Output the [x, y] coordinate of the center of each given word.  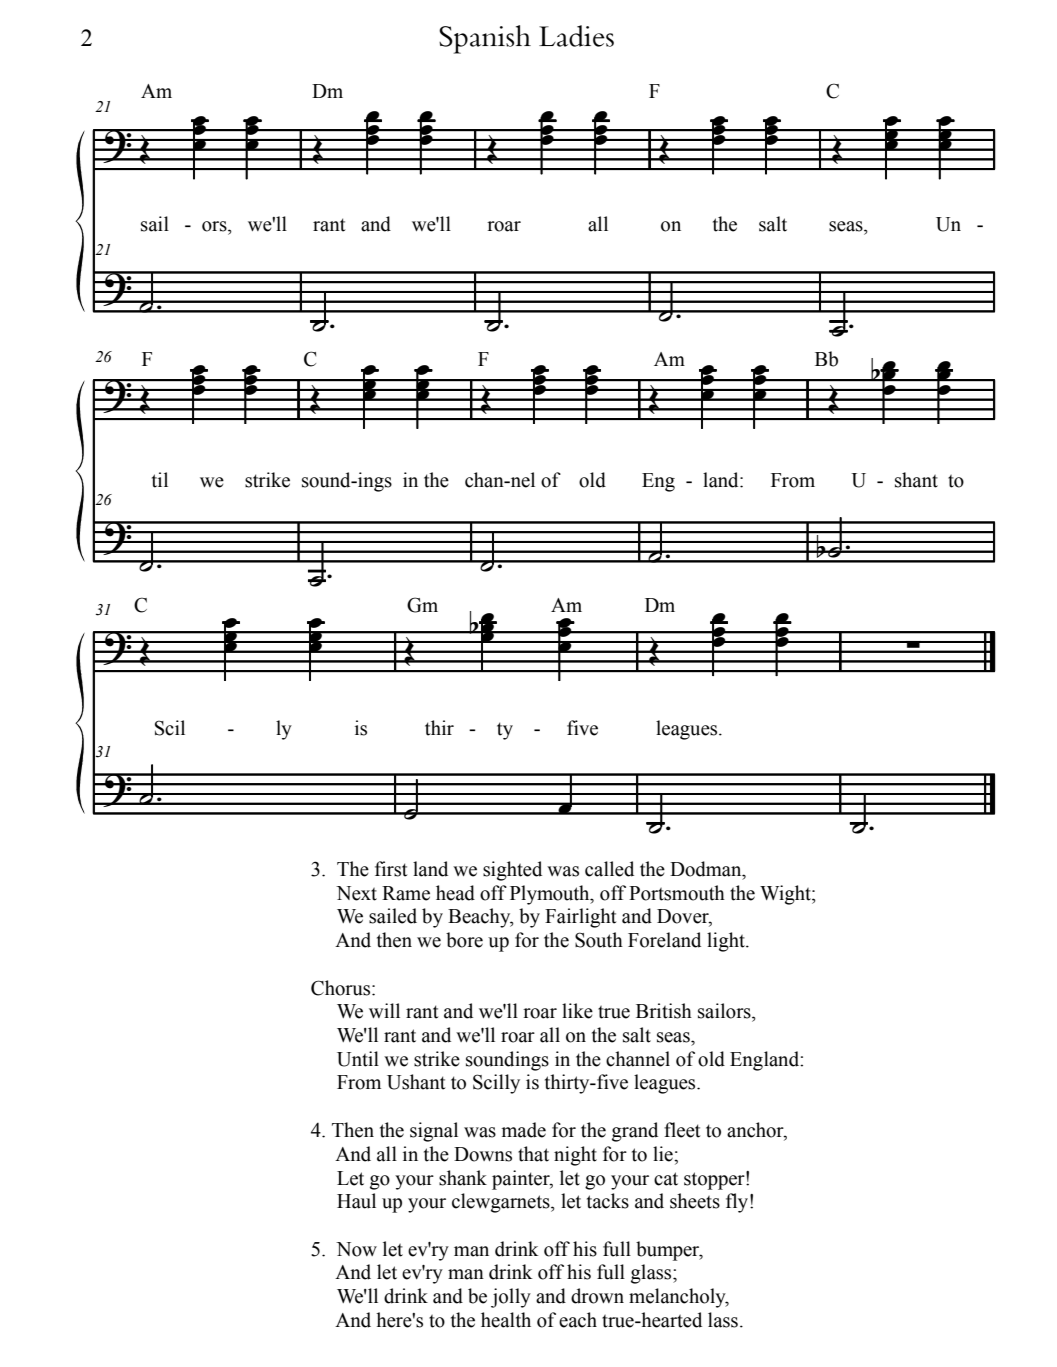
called [609, 869]
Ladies [576, 36]
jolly [511, 1298]
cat [666, 1179]
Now [356, 1249]
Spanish [485, 39]
